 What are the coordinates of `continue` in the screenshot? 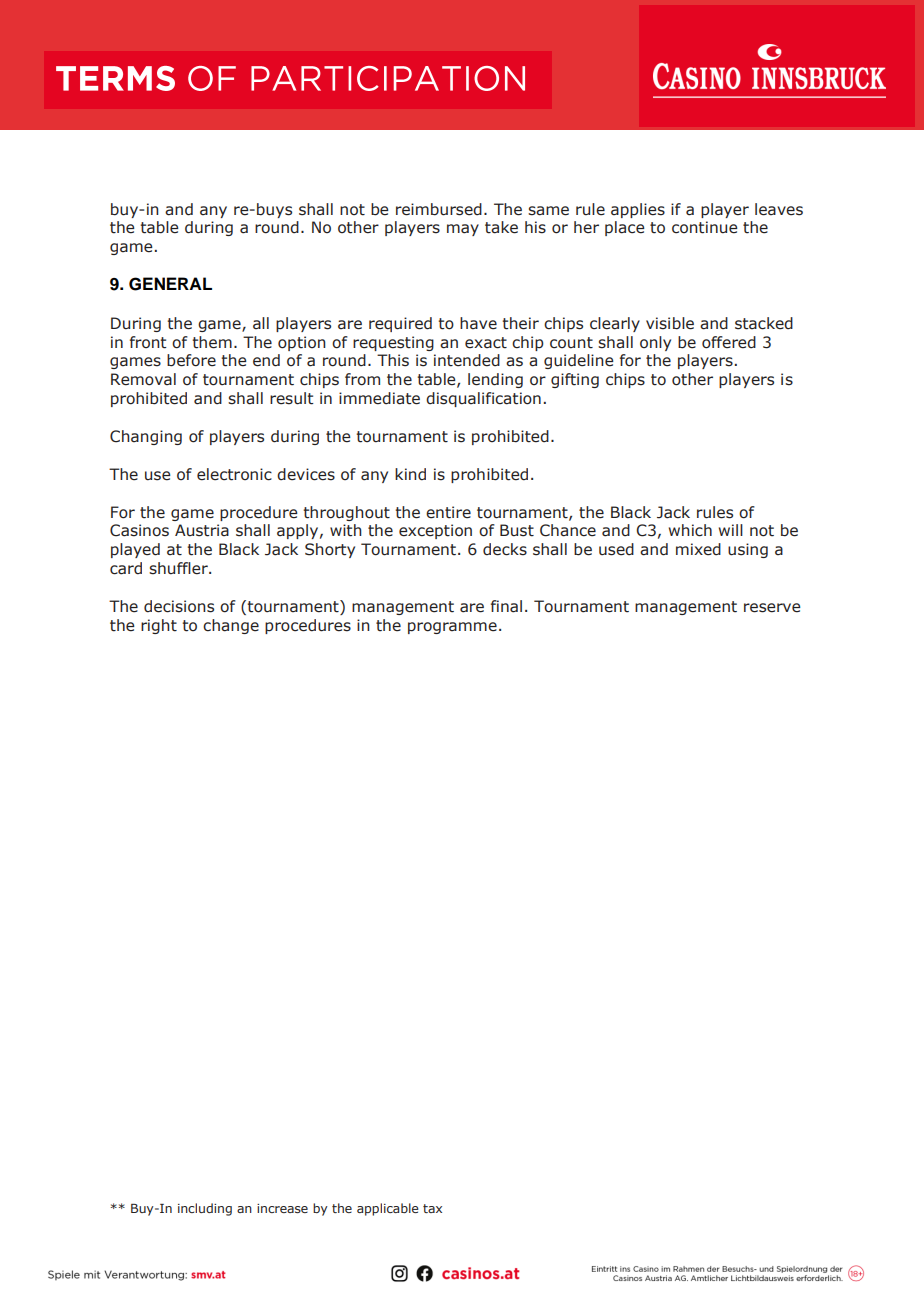 It's located at (705, 227).
